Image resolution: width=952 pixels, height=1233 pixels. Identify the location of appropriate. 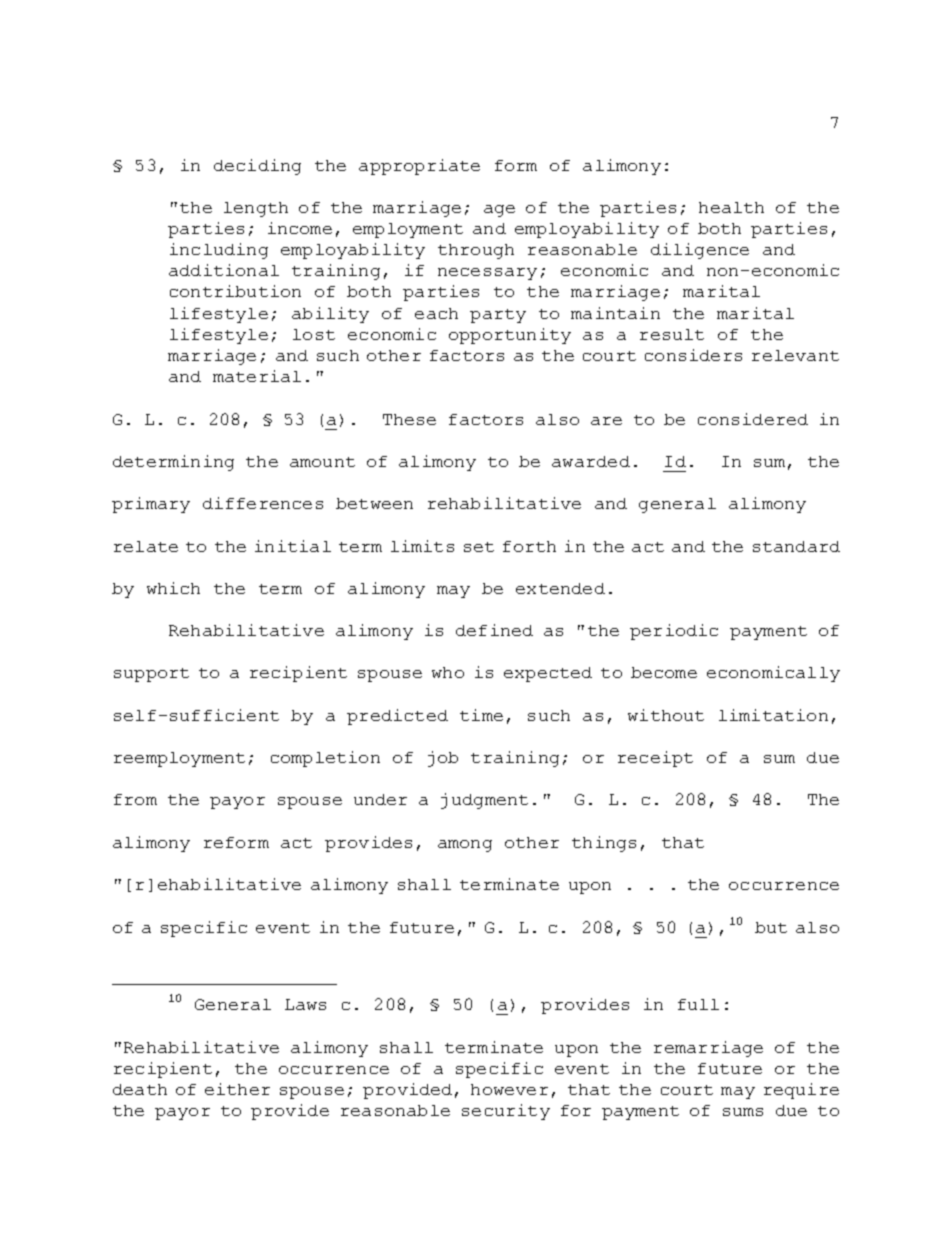
(419, 167).
